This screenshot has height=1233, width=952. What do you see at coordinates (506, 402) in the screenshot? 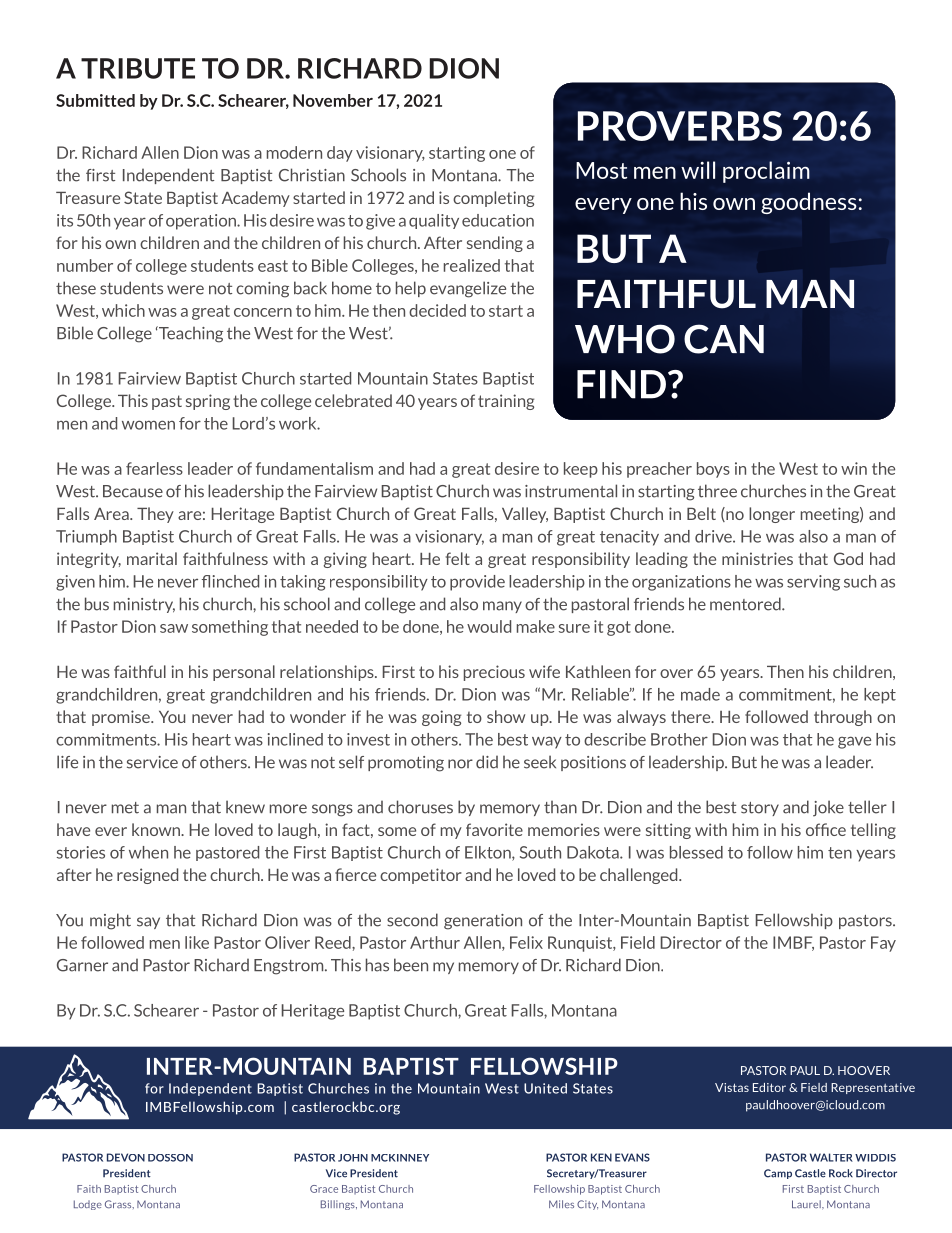
I see `training` at bounding box center [506, 402].
